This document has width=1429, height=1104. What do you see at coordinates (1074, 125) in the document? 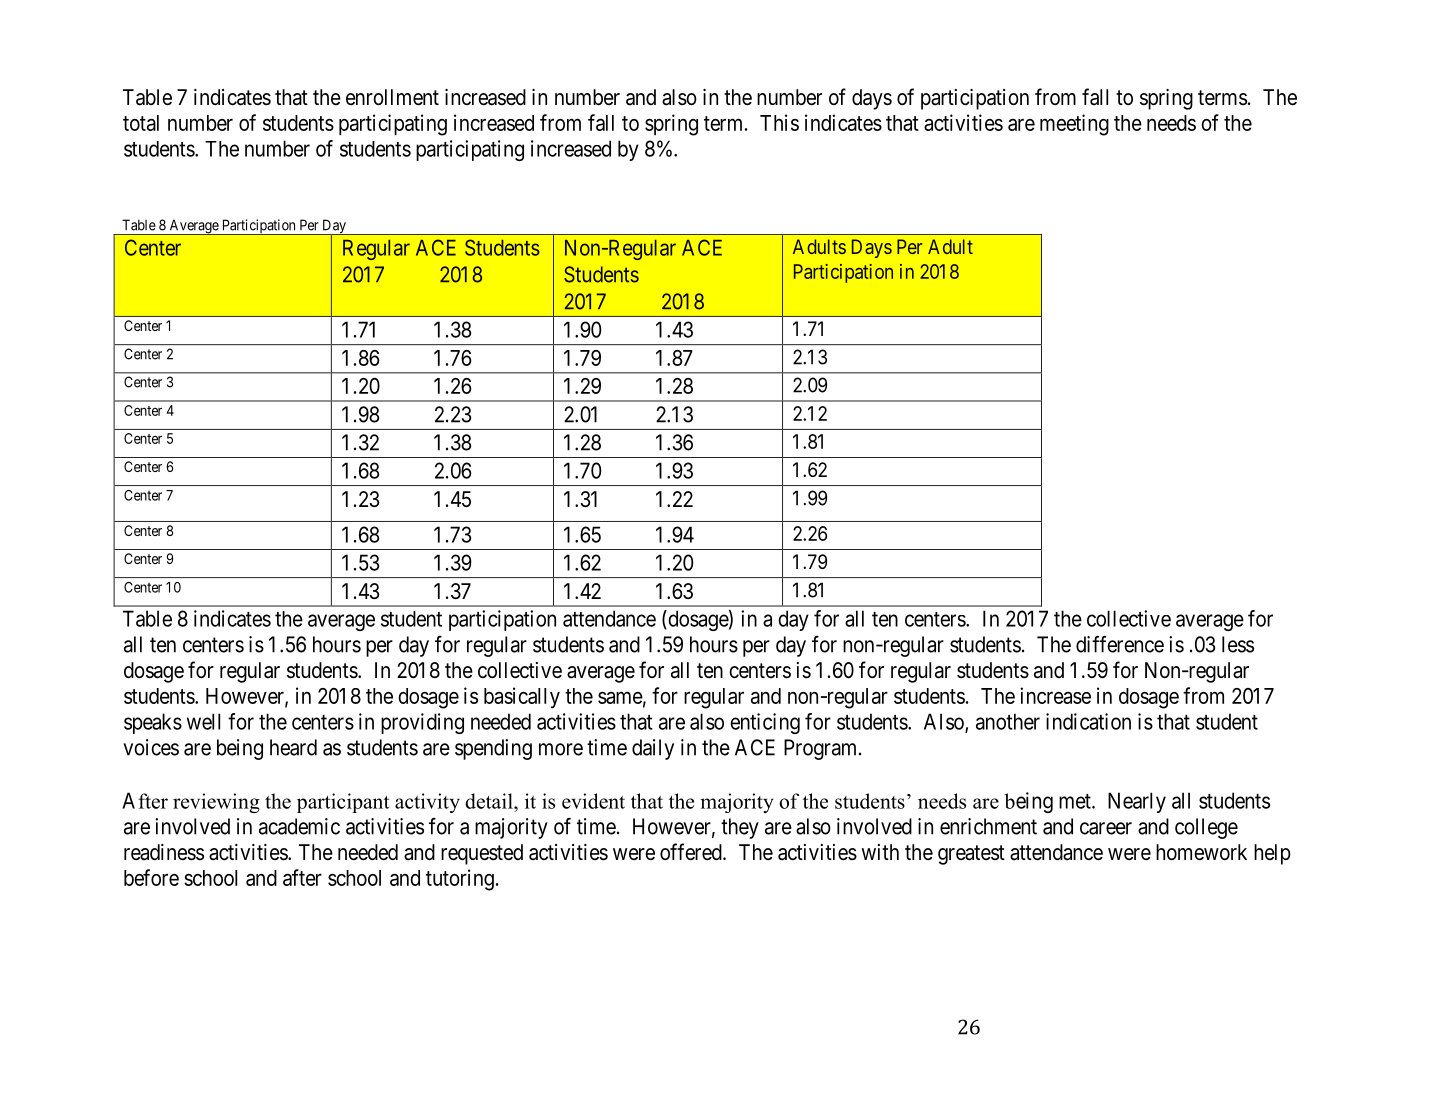
I see `meeting` at bounding box center [1074, 125].
